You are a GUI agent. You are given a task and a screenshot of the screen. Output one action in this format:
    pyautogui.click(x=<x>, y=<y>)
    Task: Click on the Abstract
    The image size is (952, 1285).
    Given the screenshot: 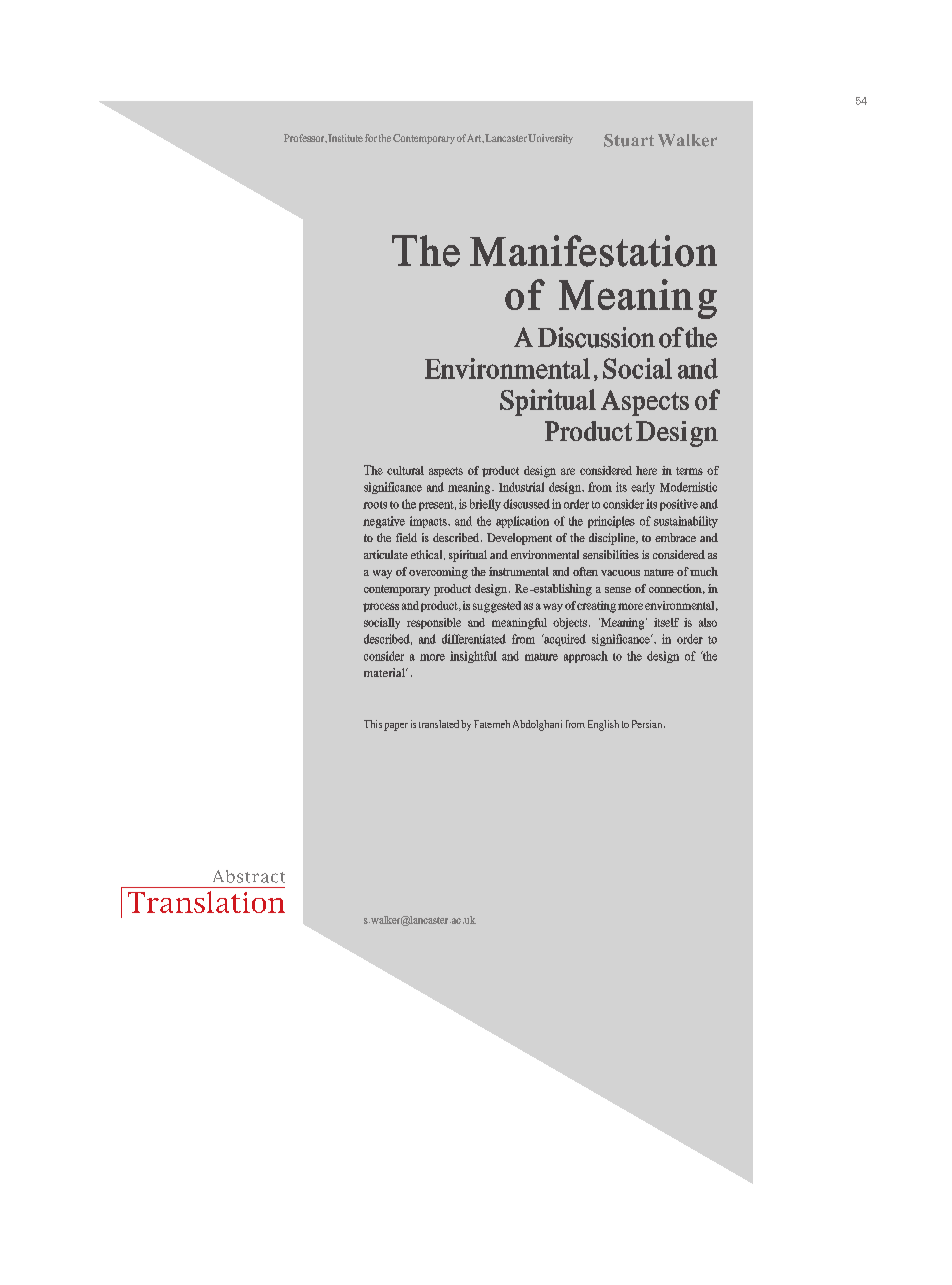 What is the action you would take?
    pyautogui.click(x=249, y=876)
